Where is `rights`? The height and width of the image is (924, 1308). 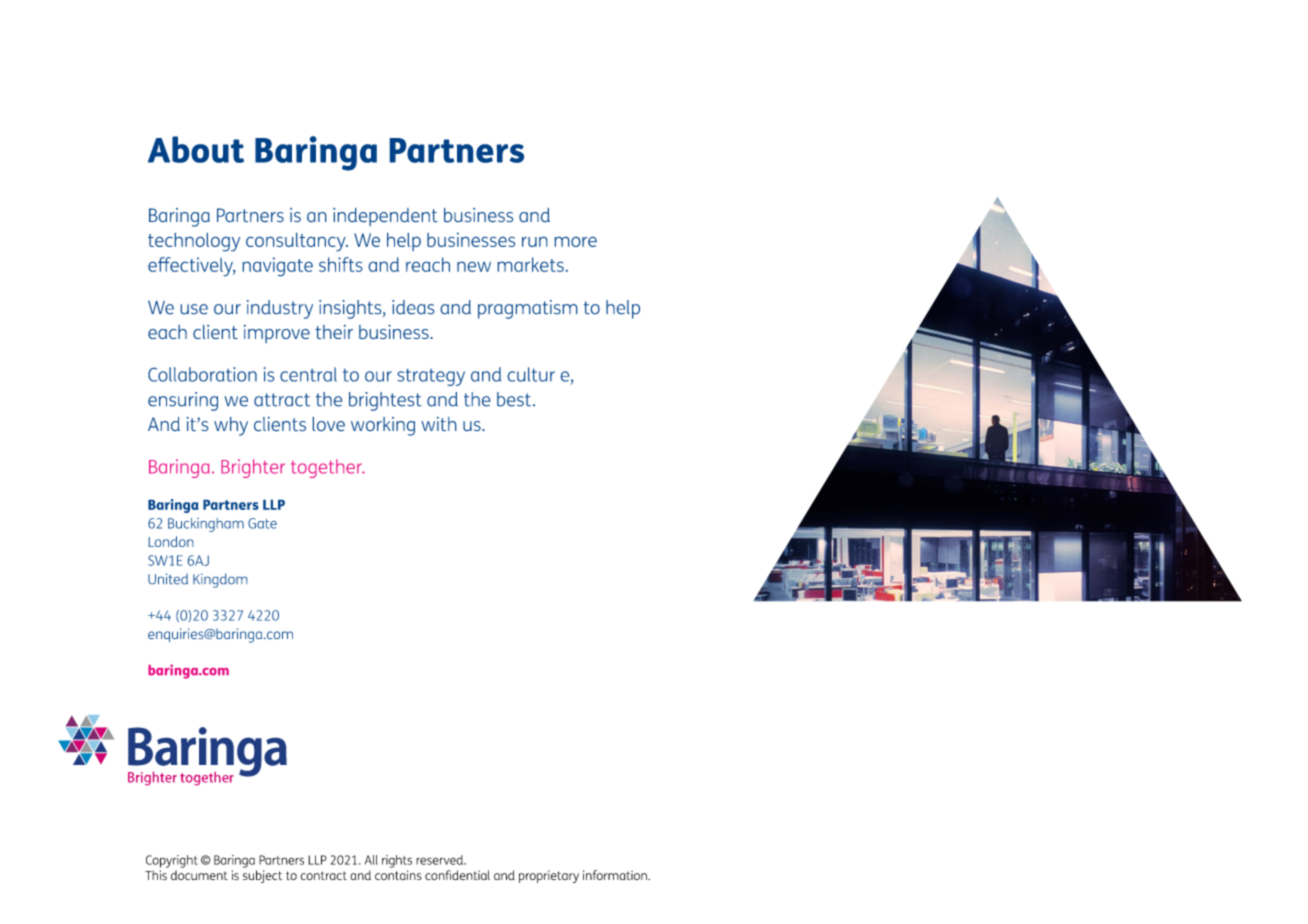 rights is located at coordinates (397, 861).
